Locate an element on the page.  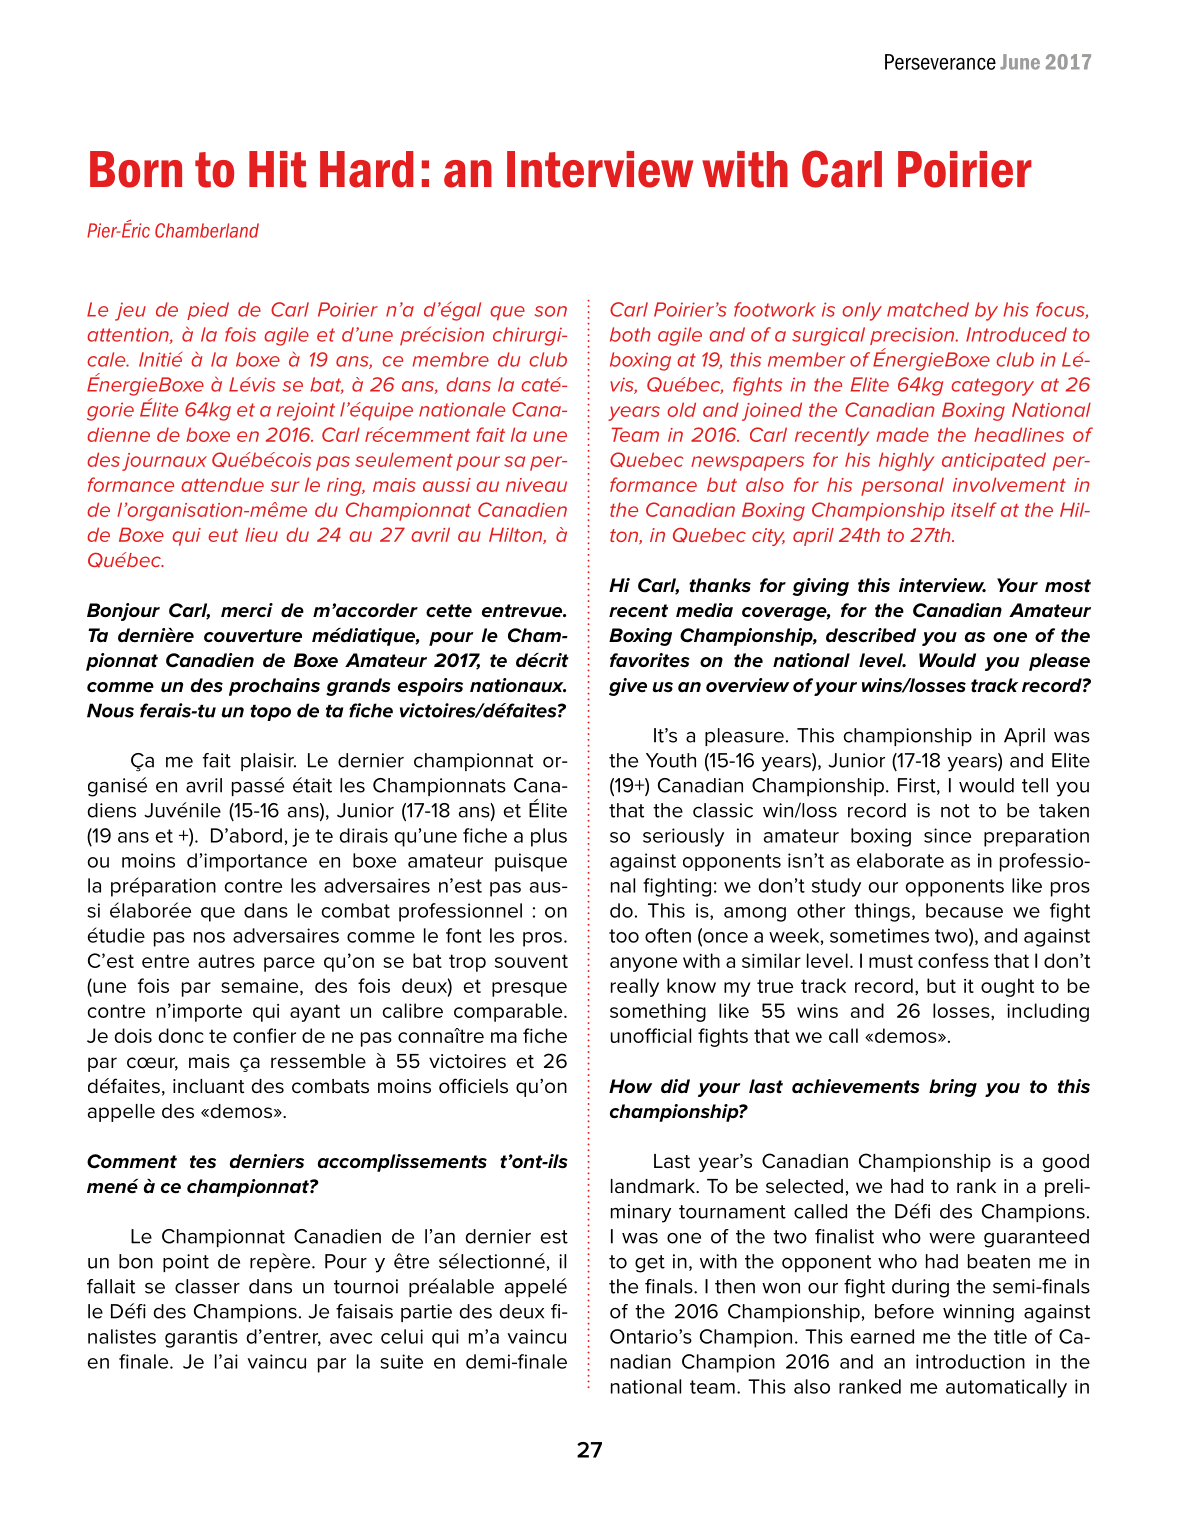
Perseverance is located at coordinates (940, 62).
